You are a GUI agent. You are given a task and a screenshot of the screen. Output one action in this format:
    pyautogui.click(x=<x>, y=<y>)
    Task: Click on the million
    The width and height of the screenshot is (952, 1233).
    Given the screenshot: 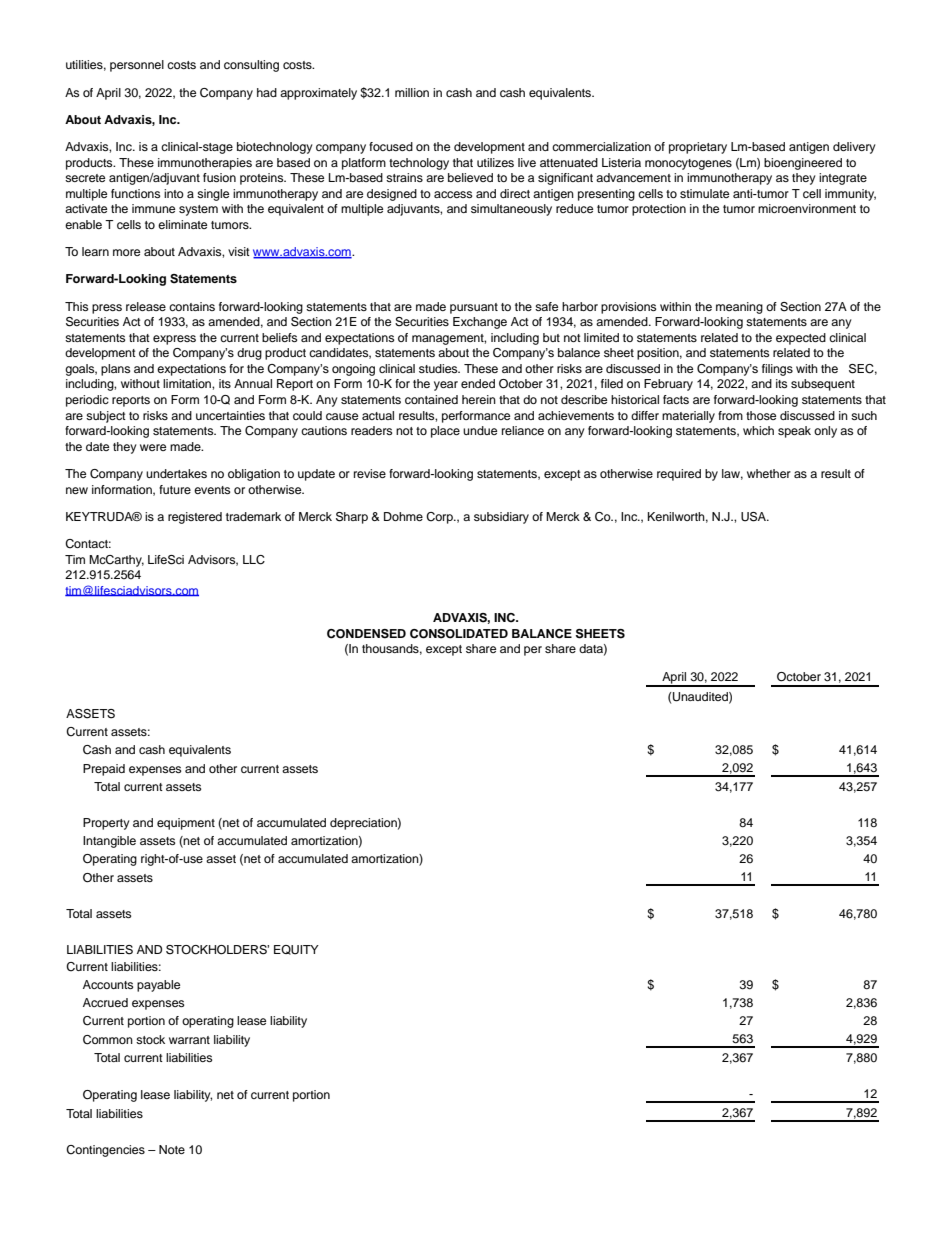 What is the action you would take?
    pyautogui.click(x=412, y=92)
